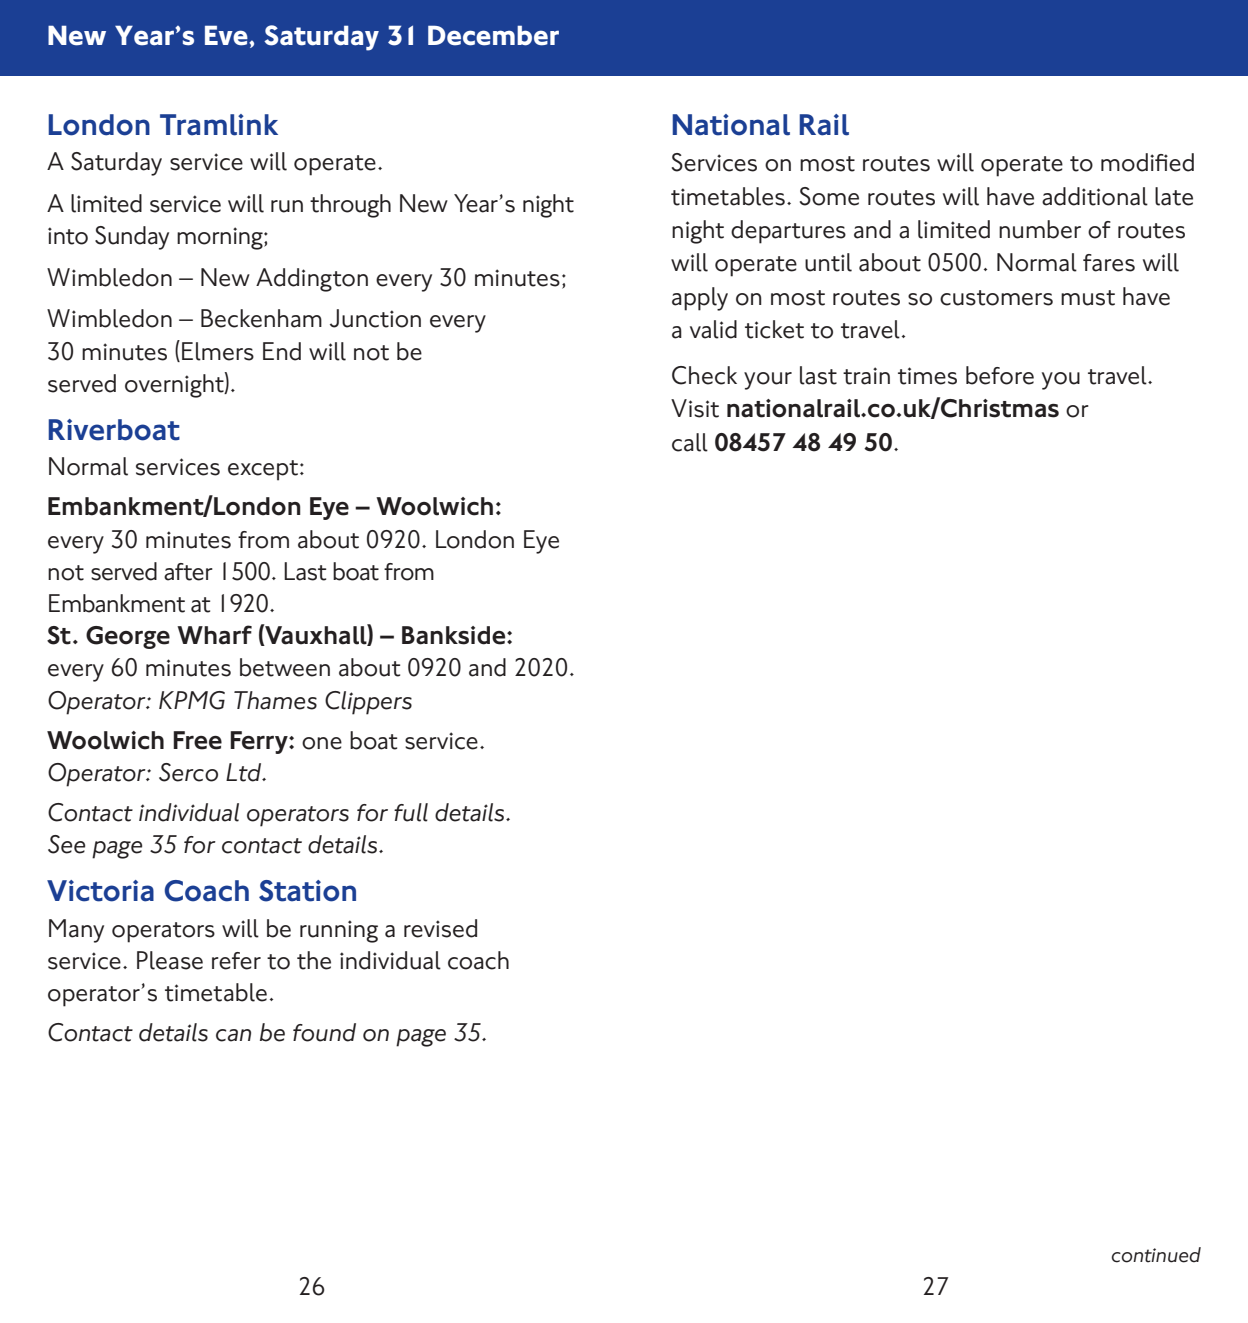  Describe the element at coordinates (350, 206) in the screenshot. I see `through` at that location.
